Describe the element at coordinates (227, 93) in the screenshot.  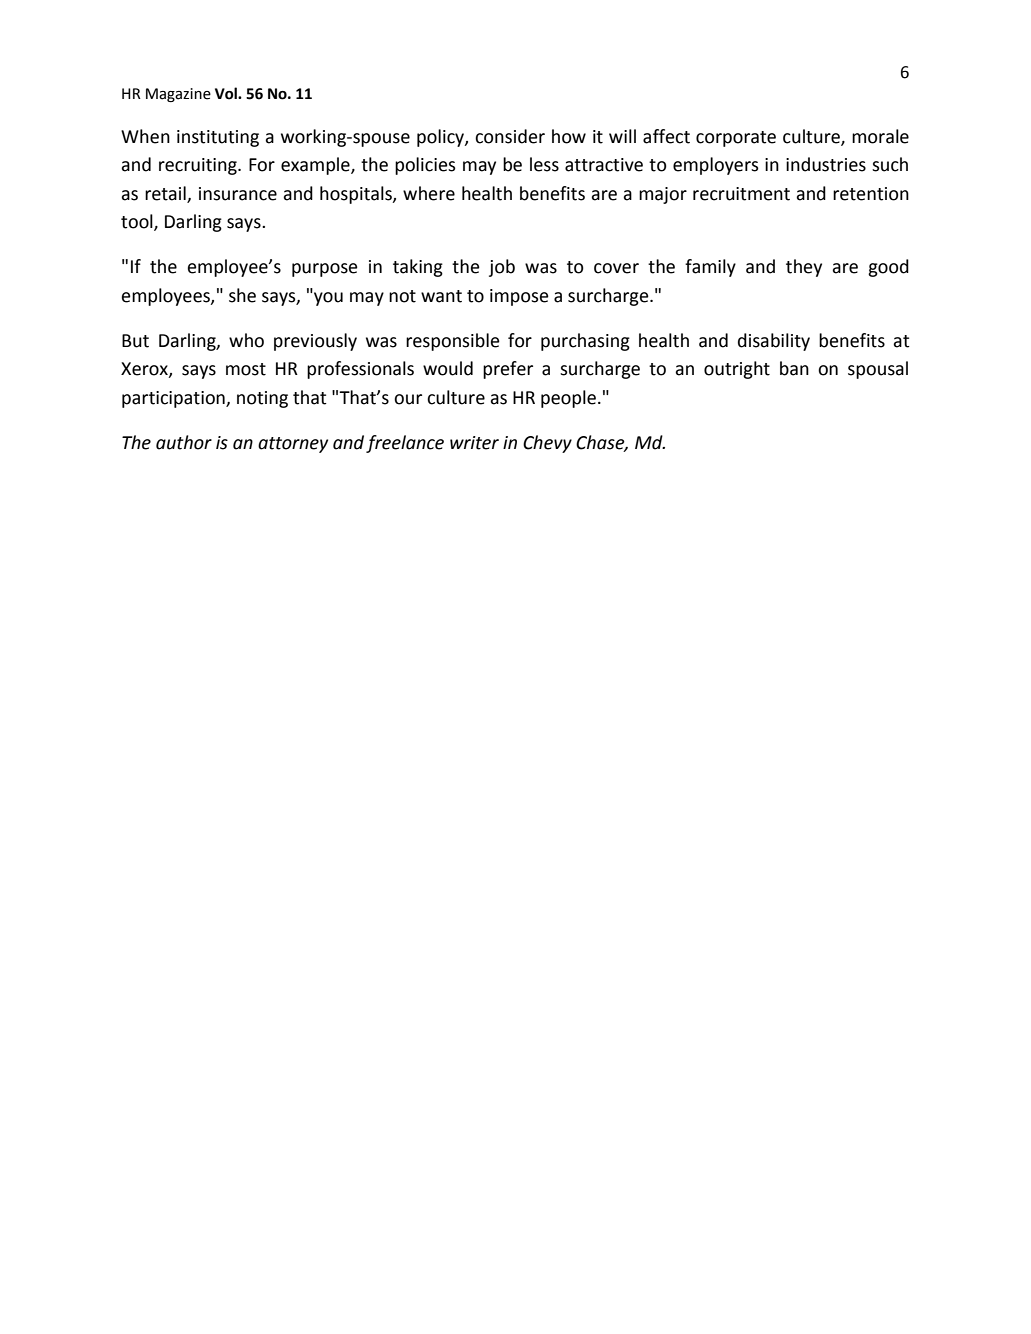
I see `Vol` at that location.
